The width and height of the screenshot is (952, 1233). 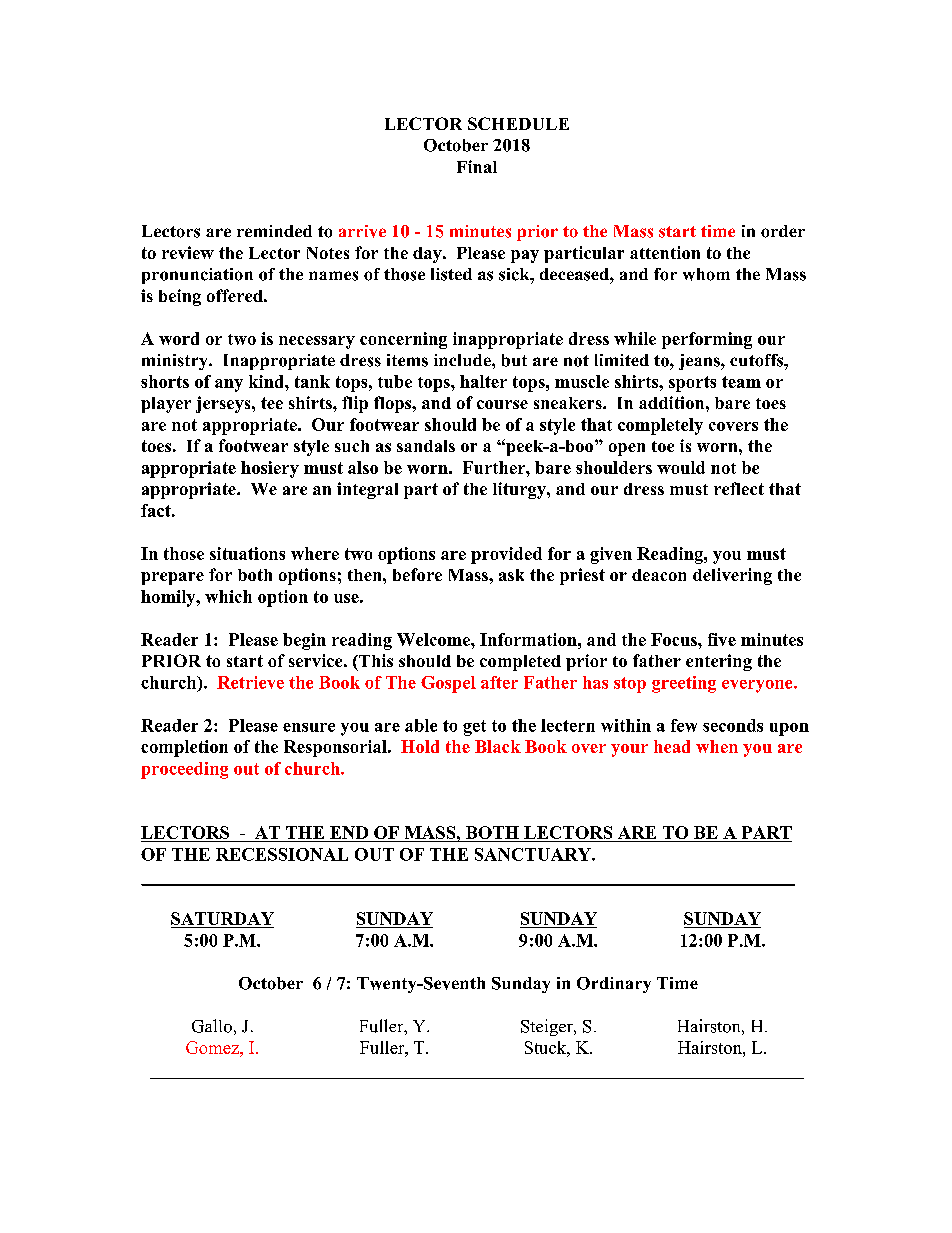 What do you see at coordinates (681, 467) in the screenshot?
I see `would` at bounding box center [681, 467].
